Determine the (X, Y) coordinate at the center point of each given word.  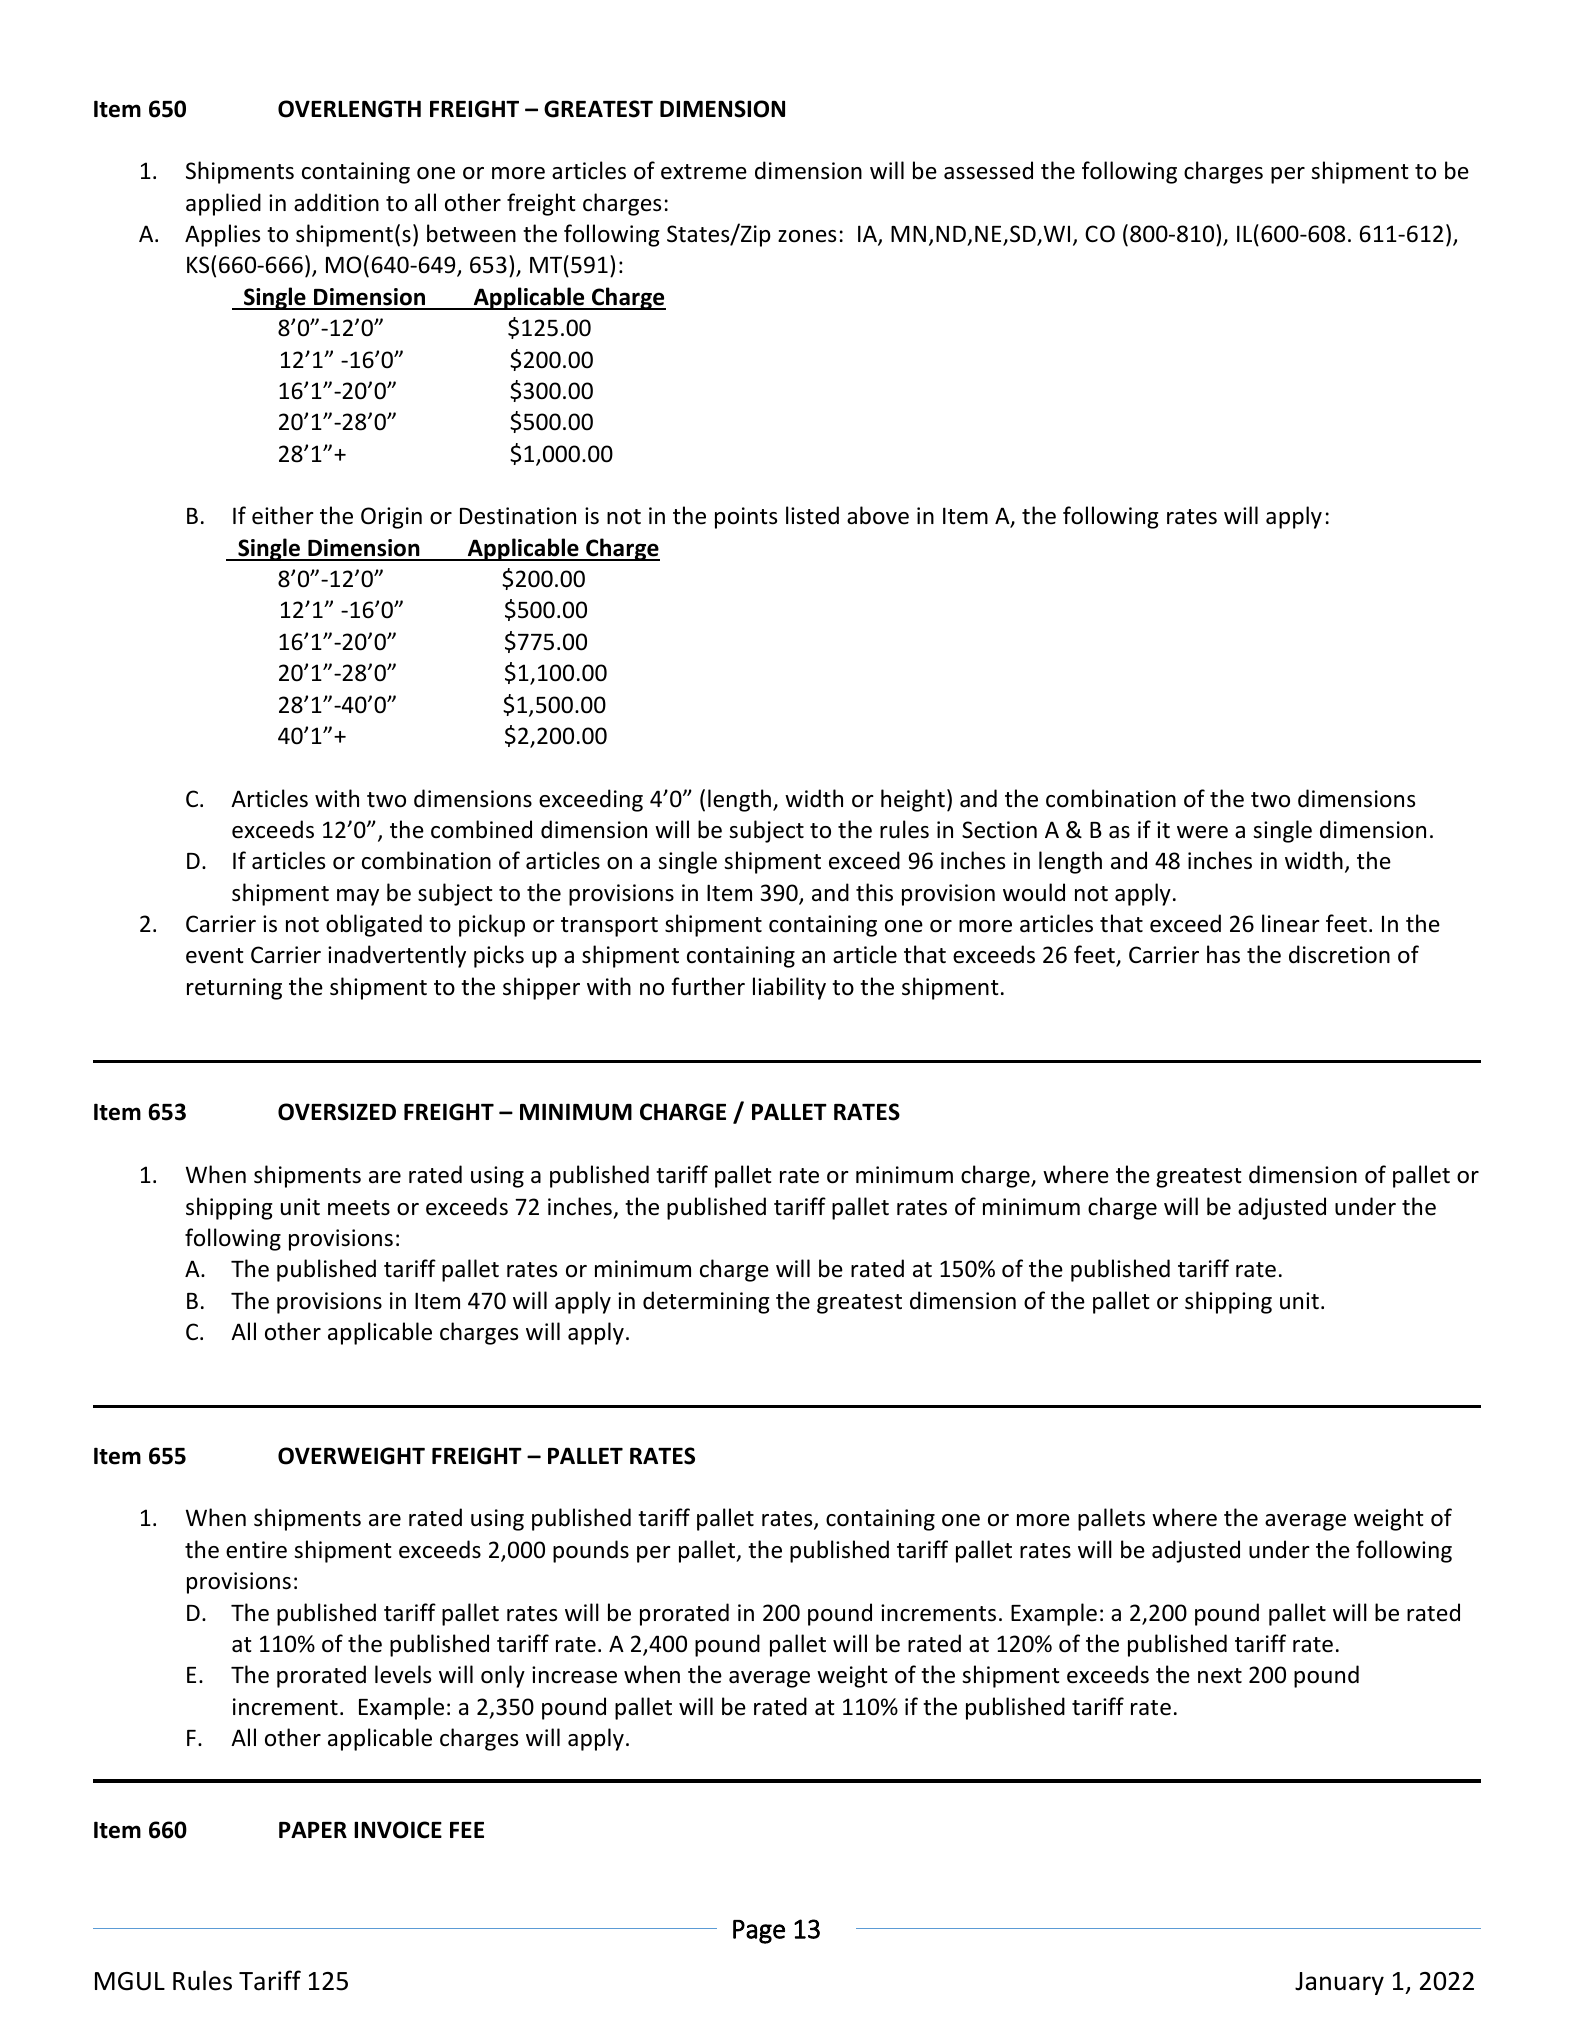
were (1202, 832)
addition (336, 202)
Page (759, 1932)
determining (706, 1302)
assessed (988, 170)
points (746, 518)
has (1223, 954)
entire (256, 1550)
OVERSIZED (337, 1112)
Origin (391, 518)
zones (807, 236)
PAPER (313, 1829)
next (1220, 1676)
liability (789, 988)
